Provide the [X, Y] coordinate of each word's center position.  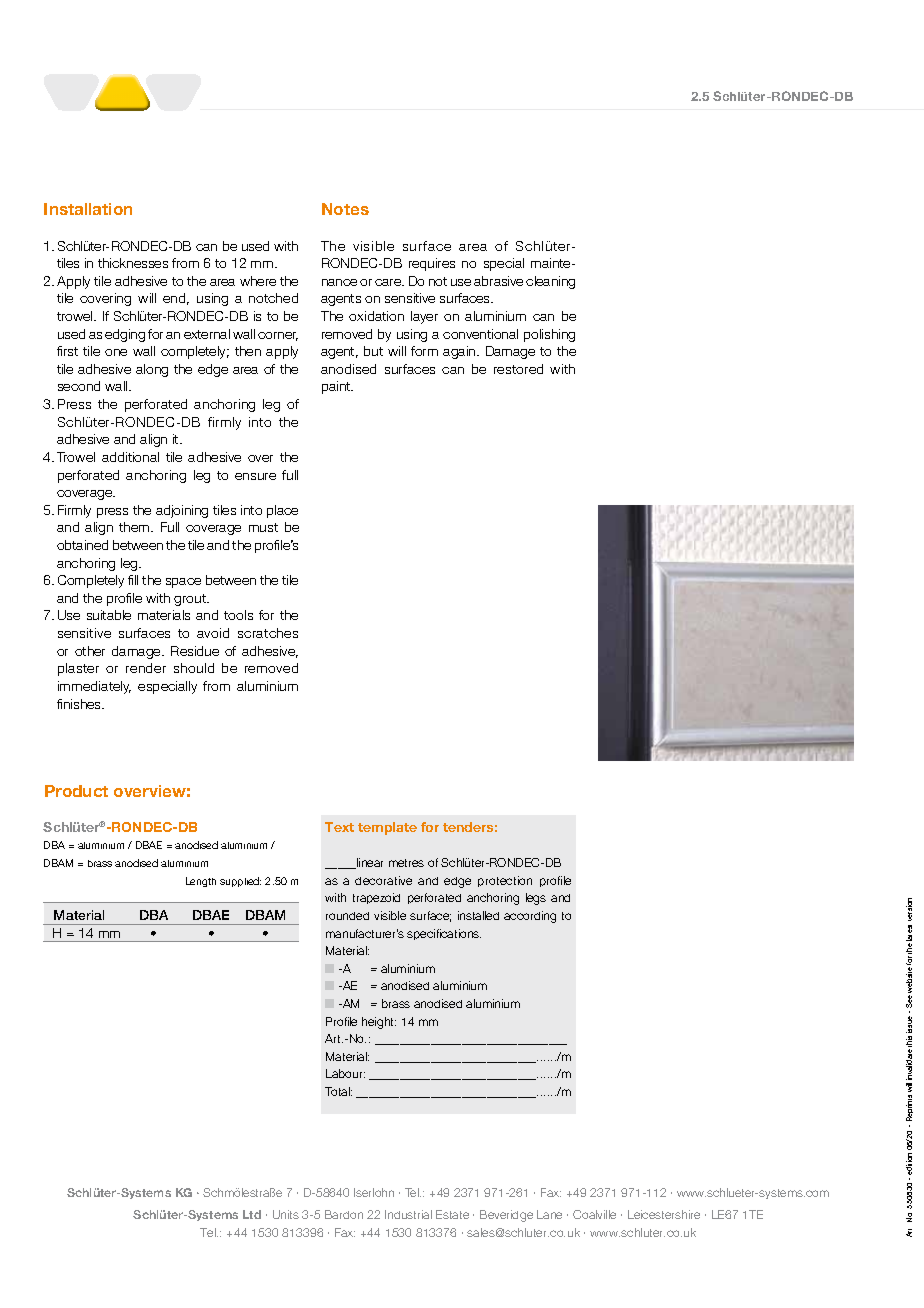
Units [286, 1214]
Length [201, 882]
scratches [268, 633]
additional [130, 457]
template [387, 828]
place [282, 511]
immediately [94, 687]
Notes [345, 209]
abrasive [498, 281]
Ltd [252, 1214]
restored [518, 369]
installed [478, 915]
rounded [347, 916]
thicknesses [133, 263]
